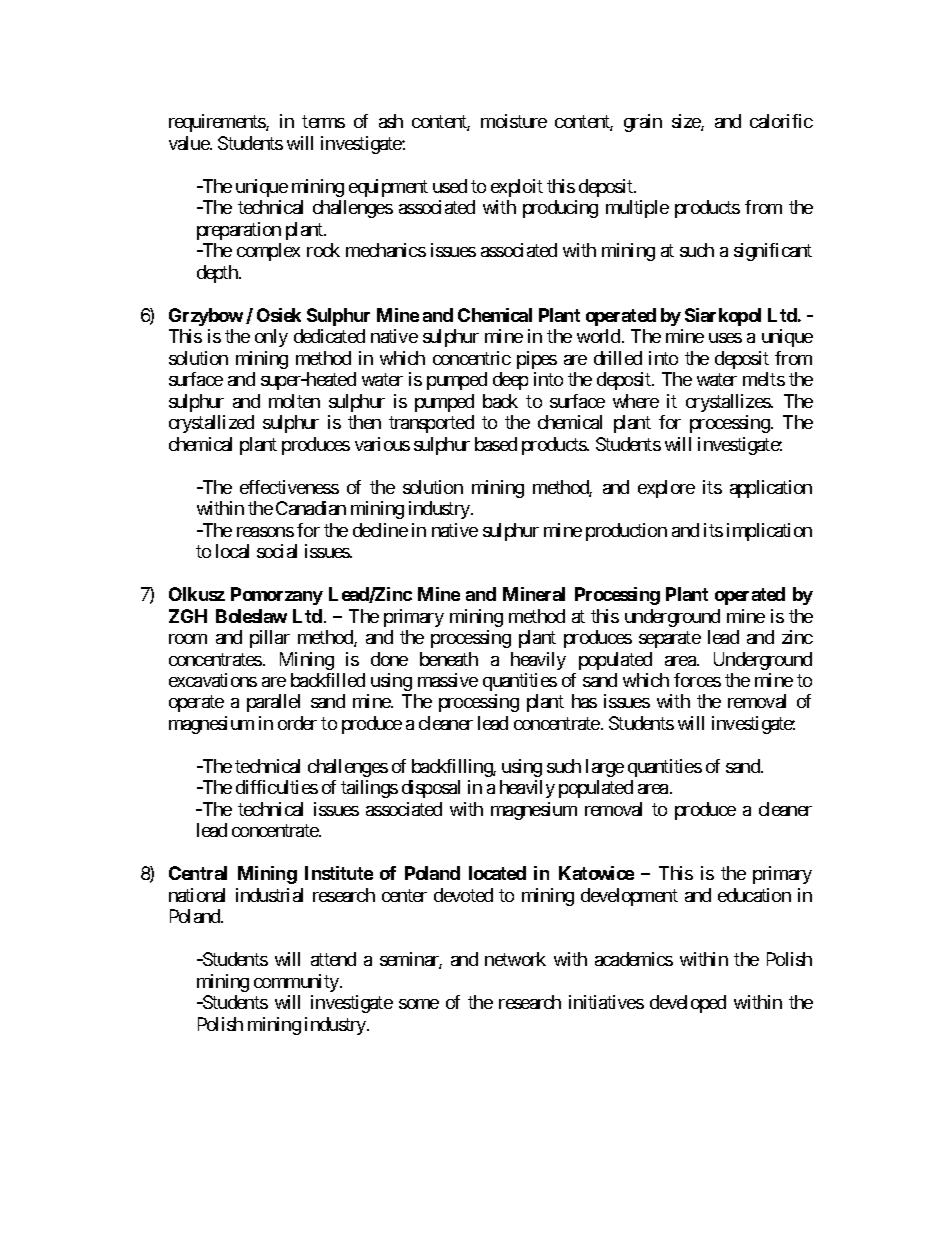  What do you see at coordinates (273, 703) in the screenshot?
I see `parallel` at bounding box center [273, 703].
